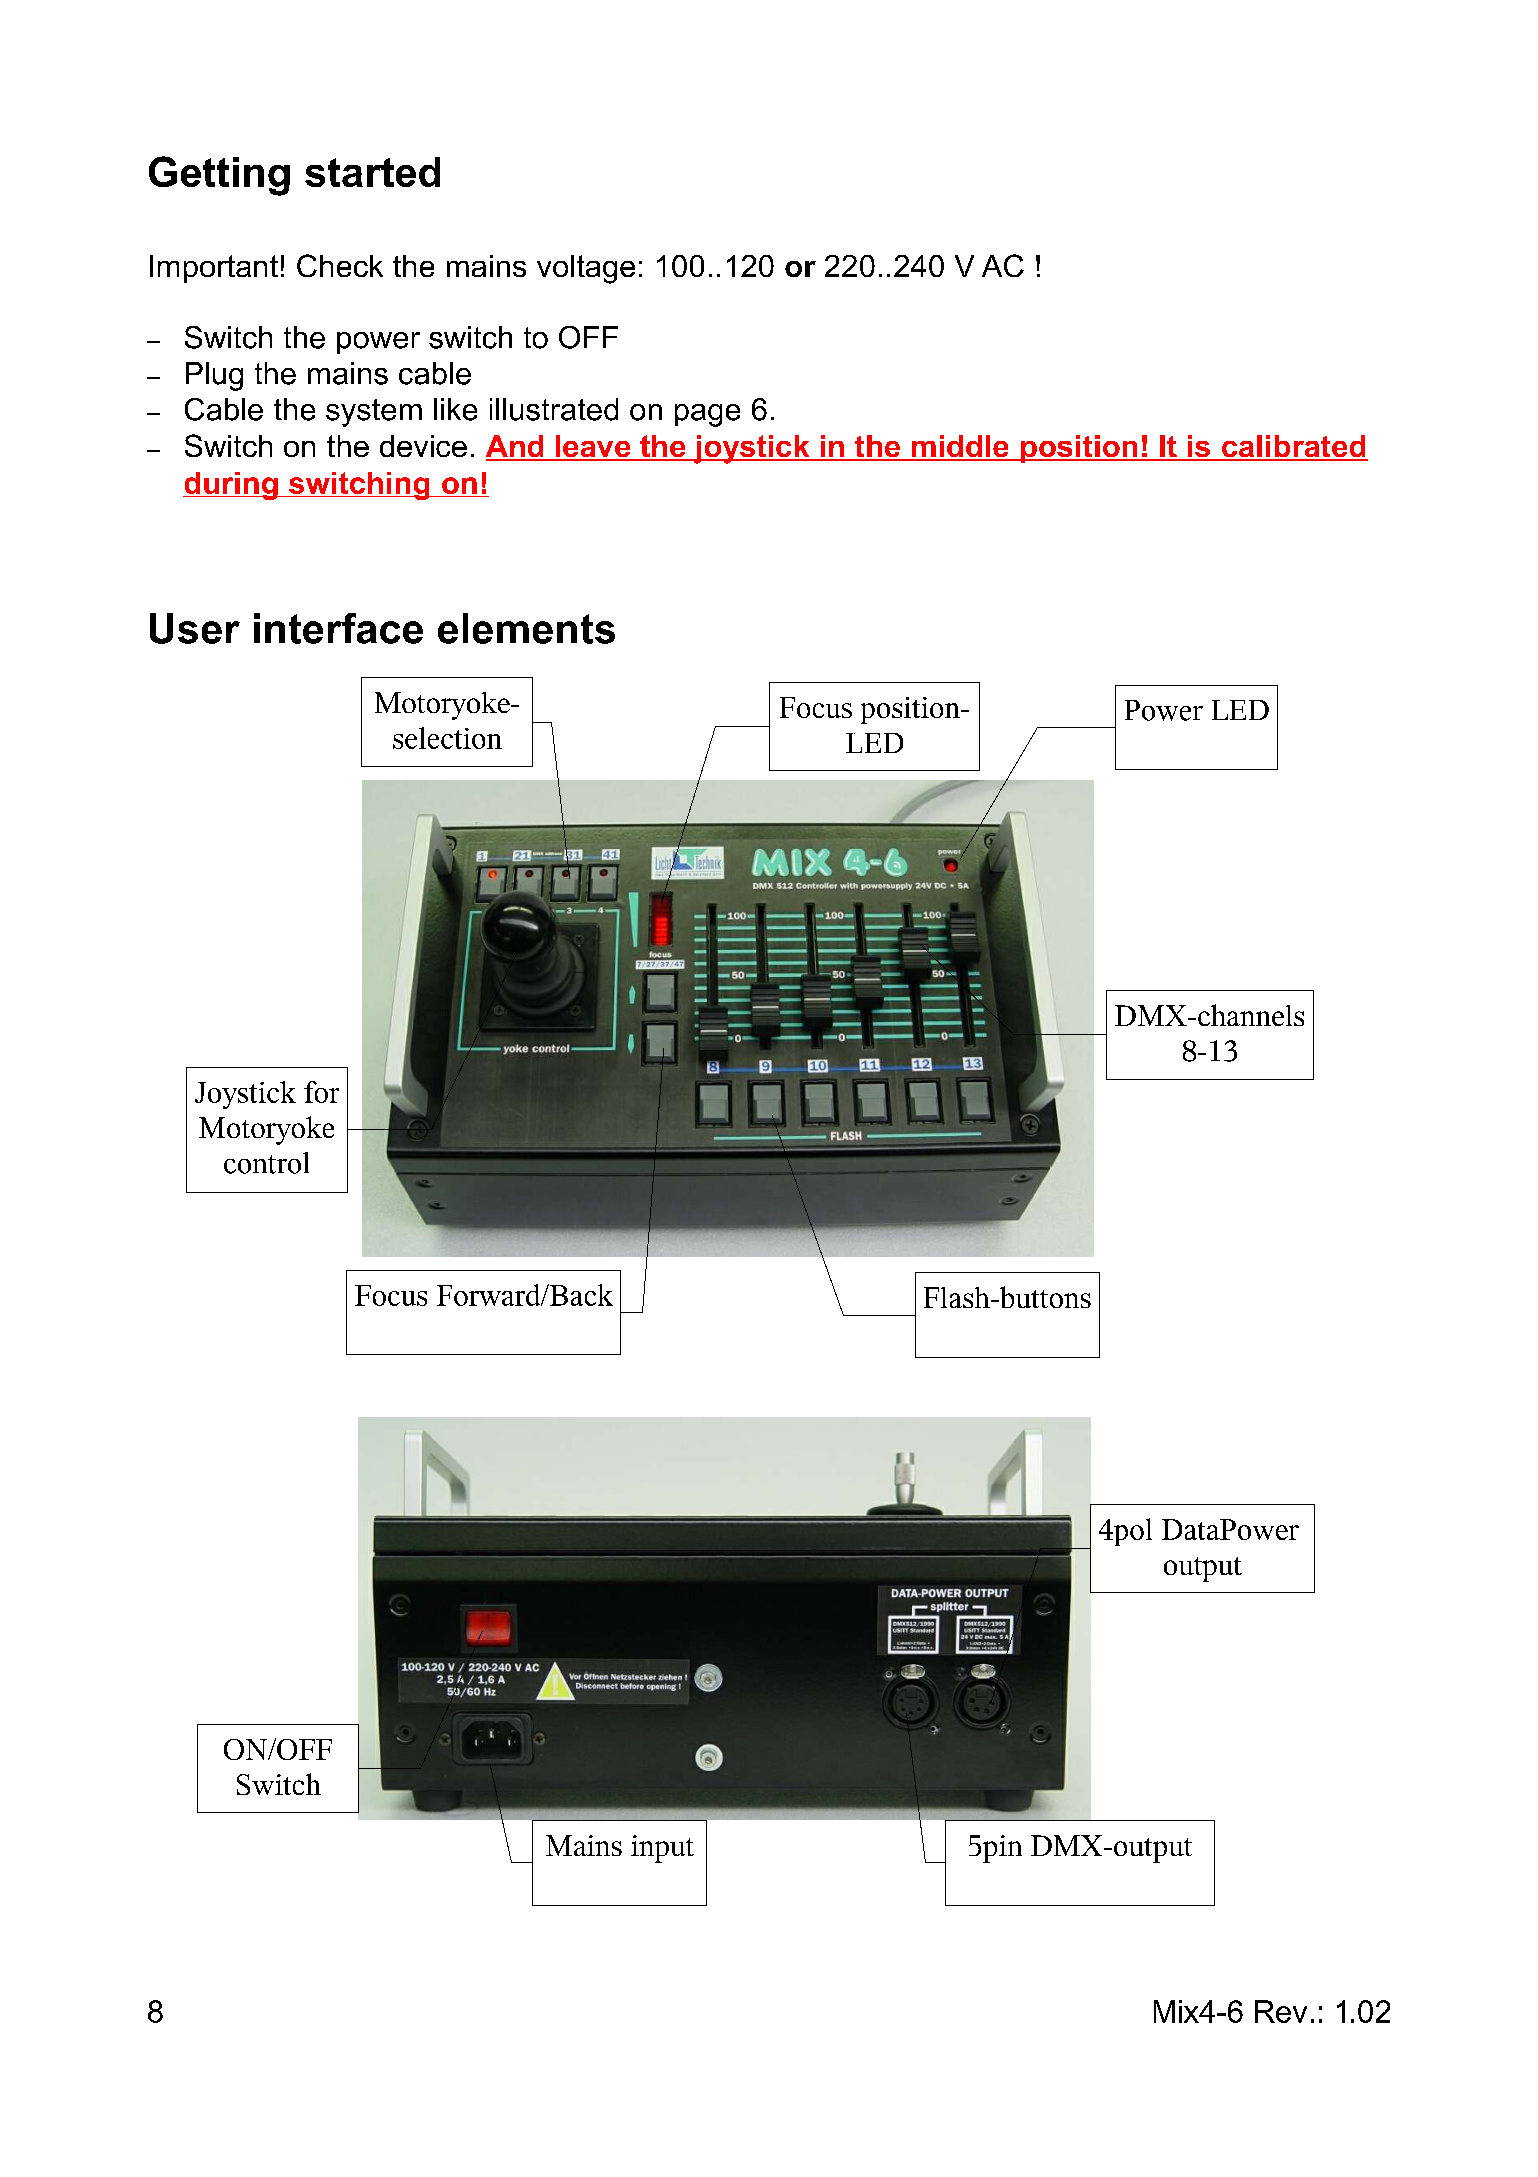 Image resolution: width=1538 pixels, height=2177 pixels. I want to click on And, so click(516, 447).
